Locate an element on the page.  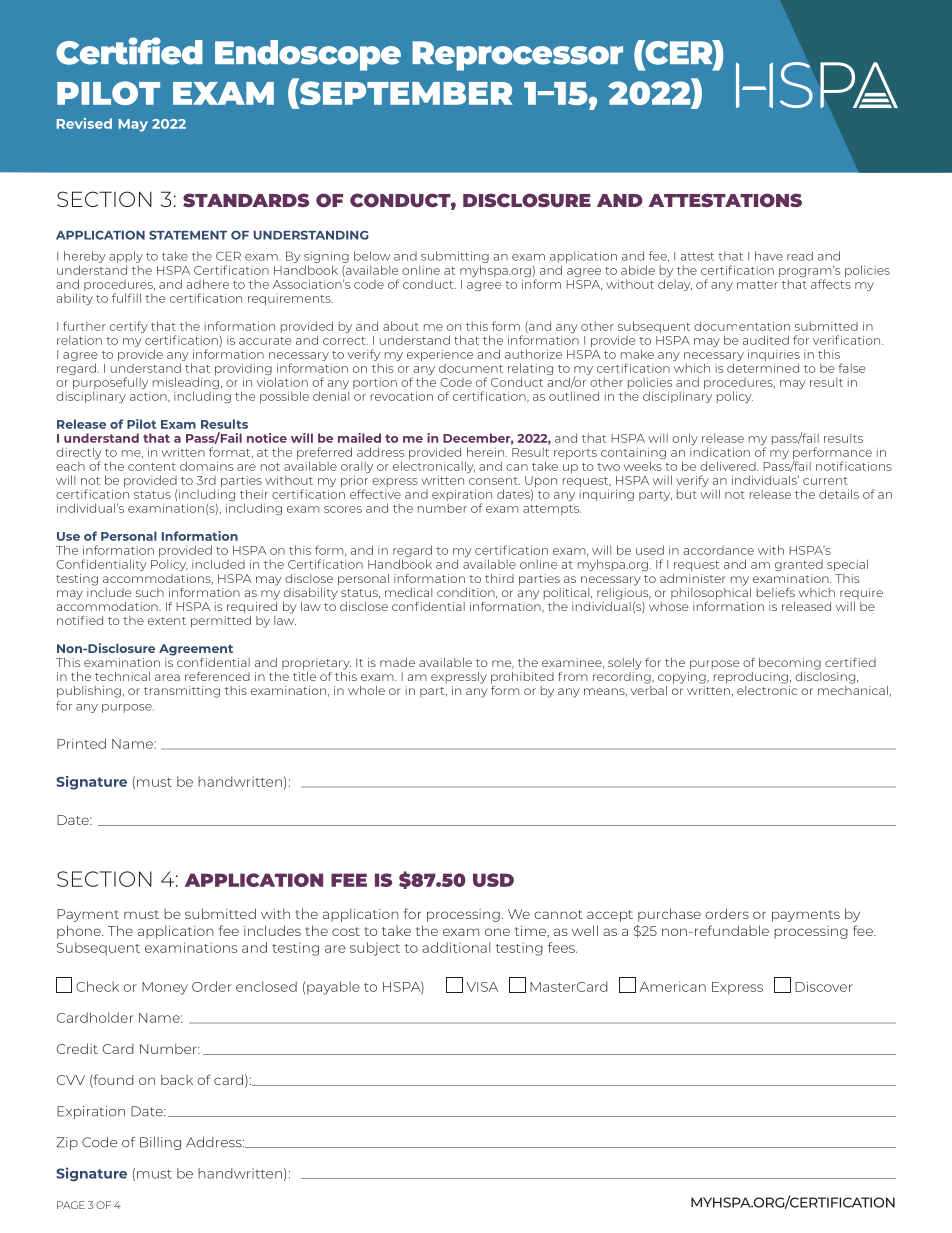
have is located at coordinates (769, 256).
